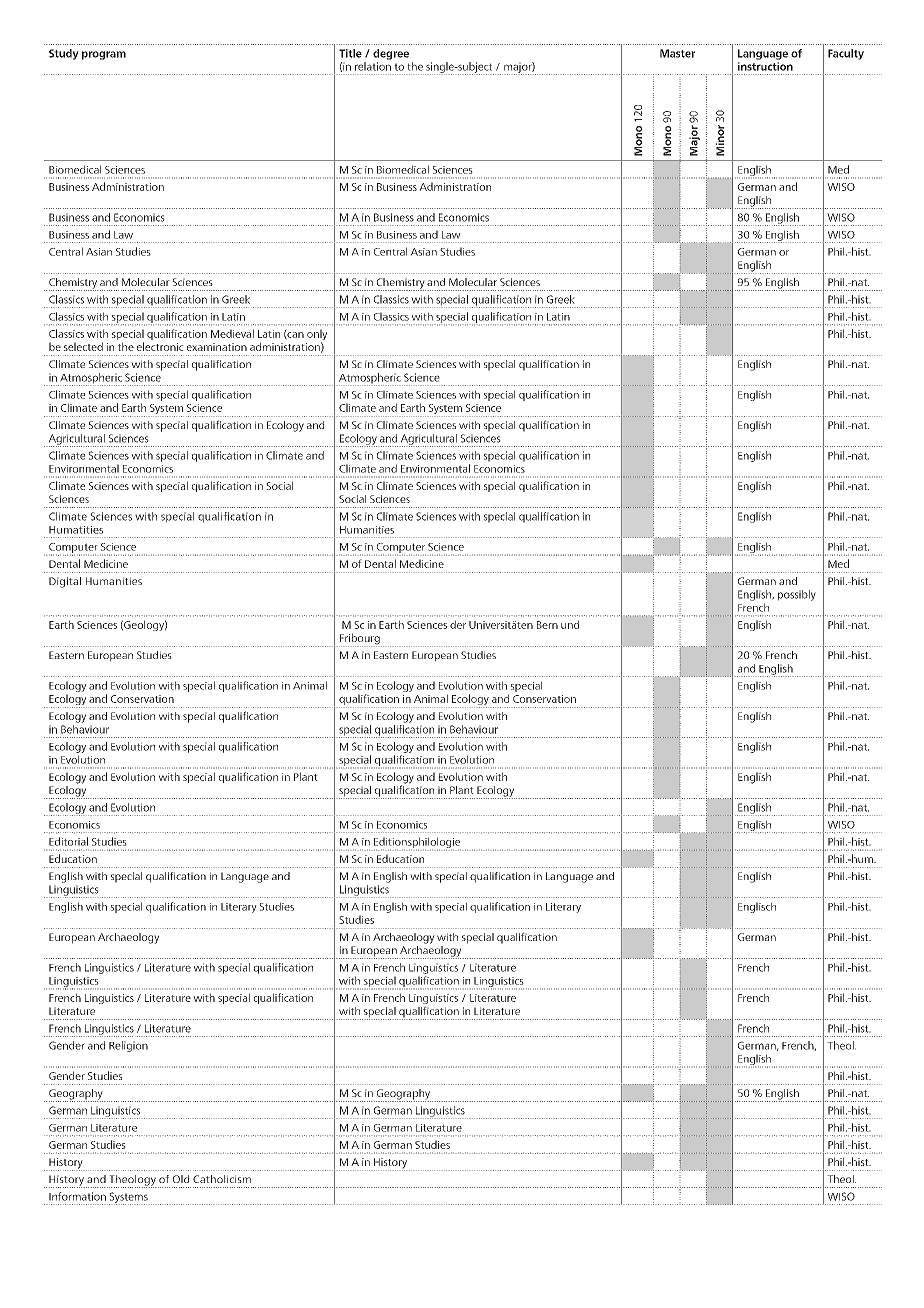  What do you see at coordinates (181, 1179) in the page?
I see `Old` at bounding box center [181, 1179].
